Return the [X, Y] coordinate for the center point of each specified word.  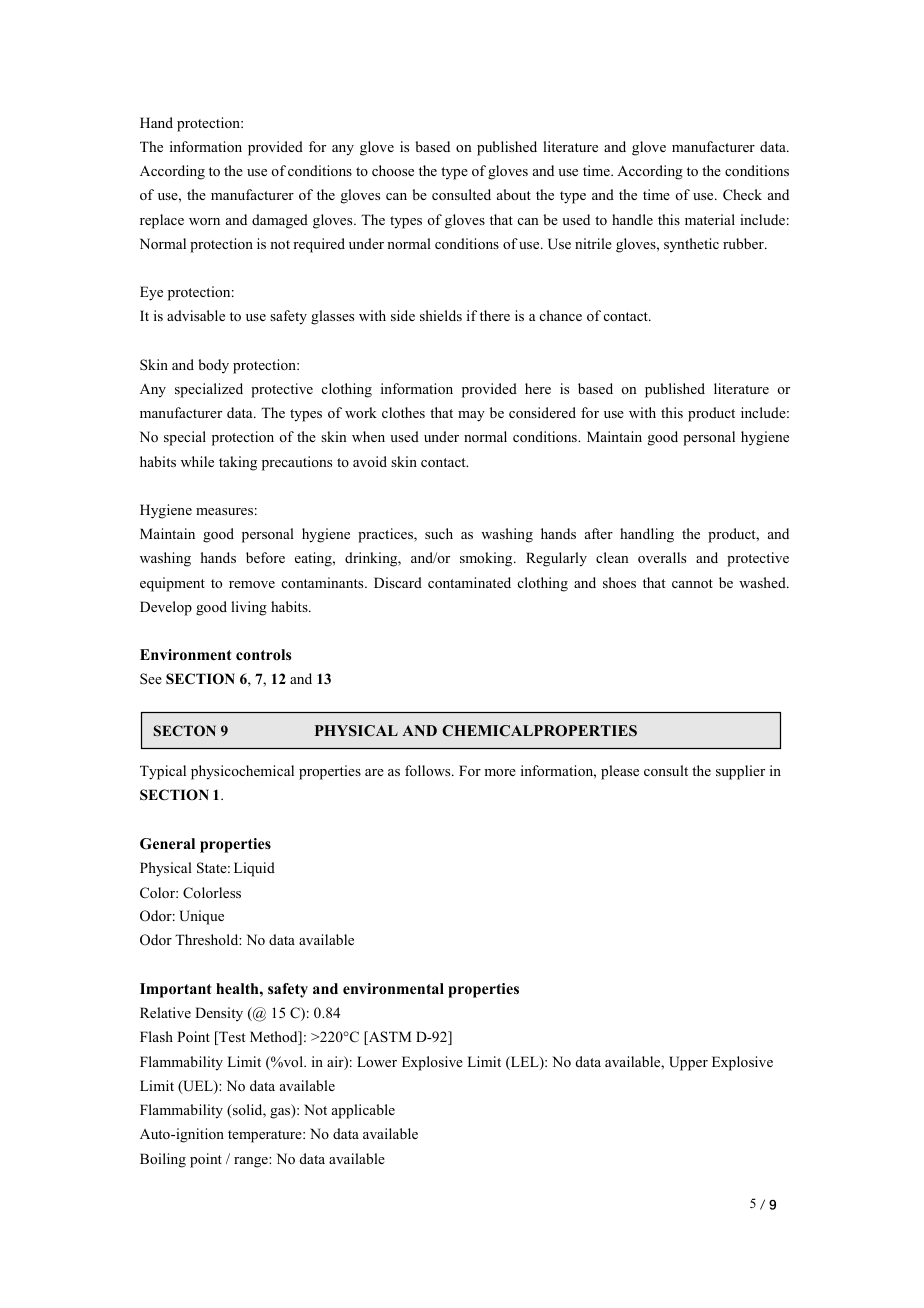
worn [204, 221]
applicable [363, 1111]
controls [263, 654]
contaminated [469, 582]
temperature [266, 1136]
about [514, 194]
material [710, 219]
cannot [692, 583]
